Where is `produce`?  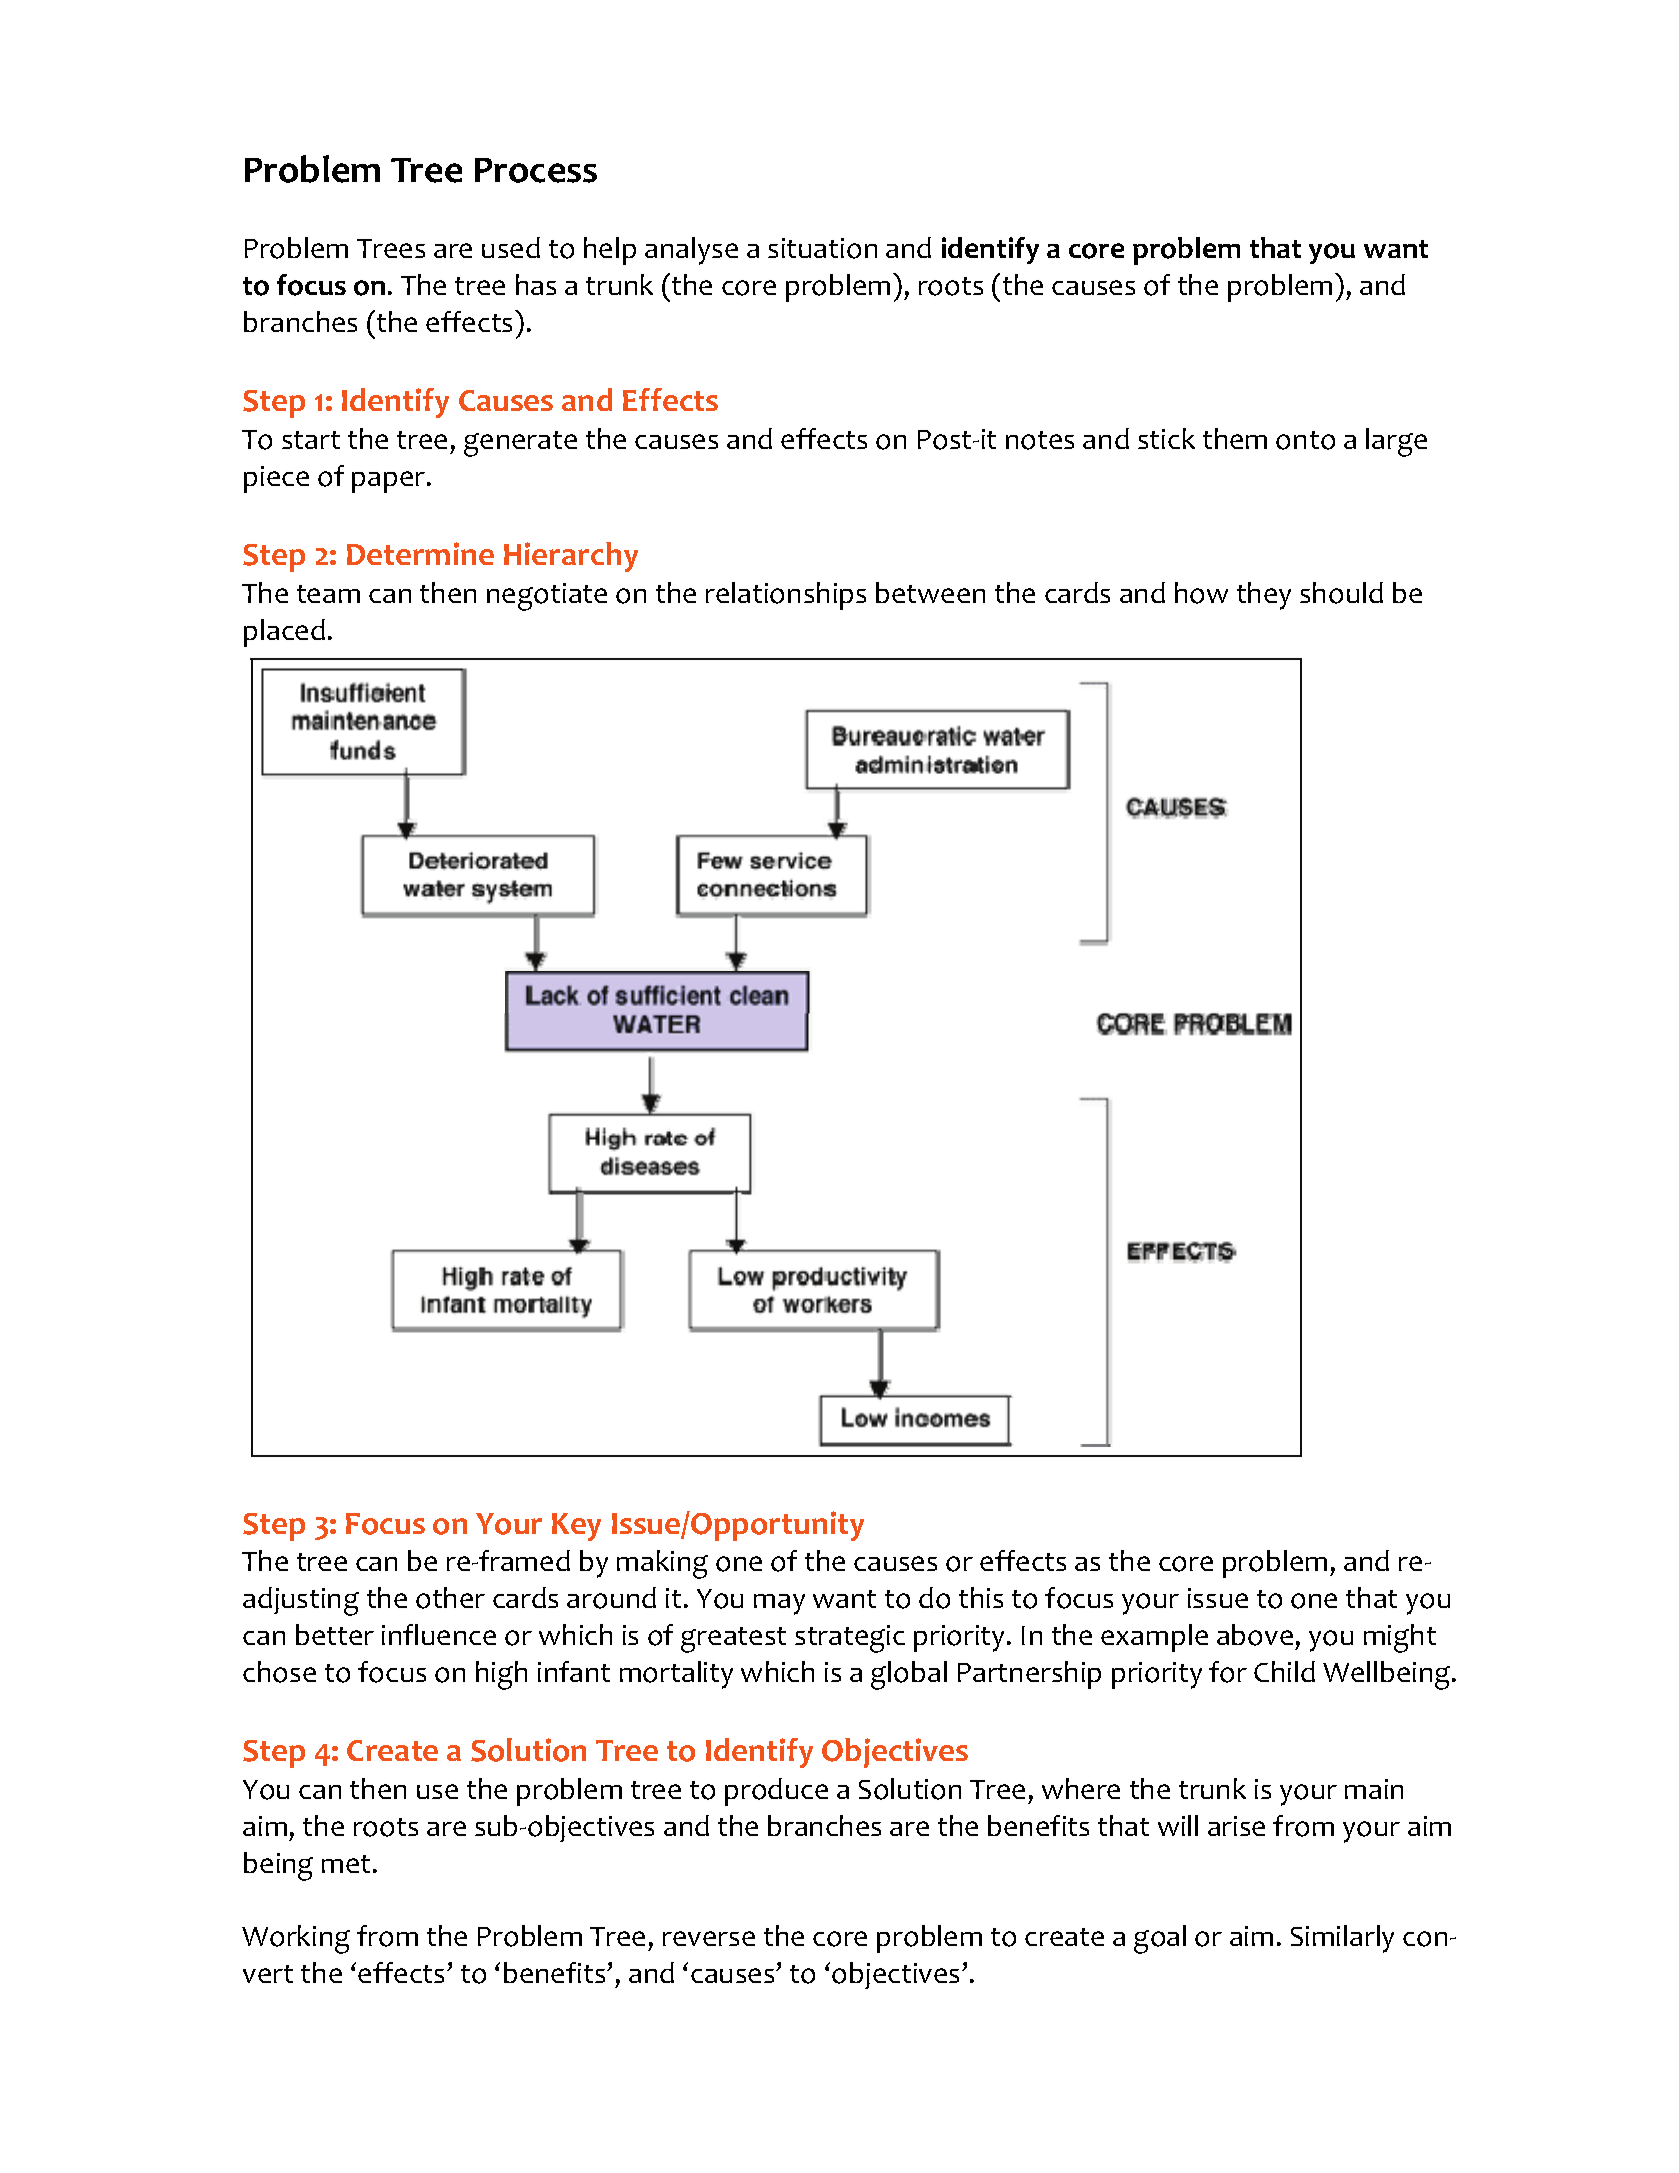 produce is located at coordinates (776, 1792).
